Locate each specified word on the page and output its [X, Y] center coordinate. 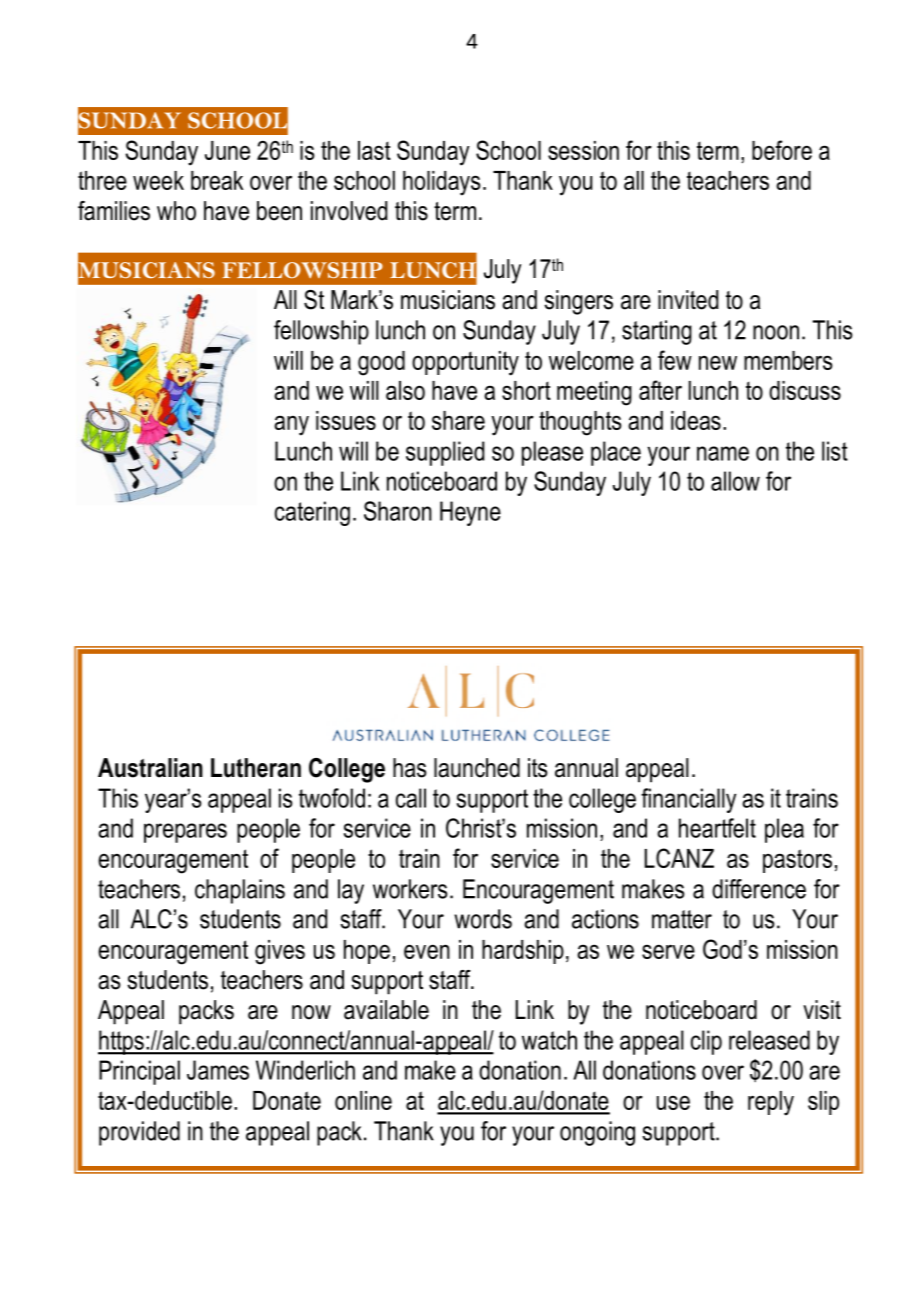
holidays [441, 183]
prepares [185, 833]
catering [312, 513]
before [782, 150]
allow [735, 481]
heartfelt [717, 828]
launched [477, 768]
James [218, 1070]
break [217, 180]
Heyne [470, 513]
